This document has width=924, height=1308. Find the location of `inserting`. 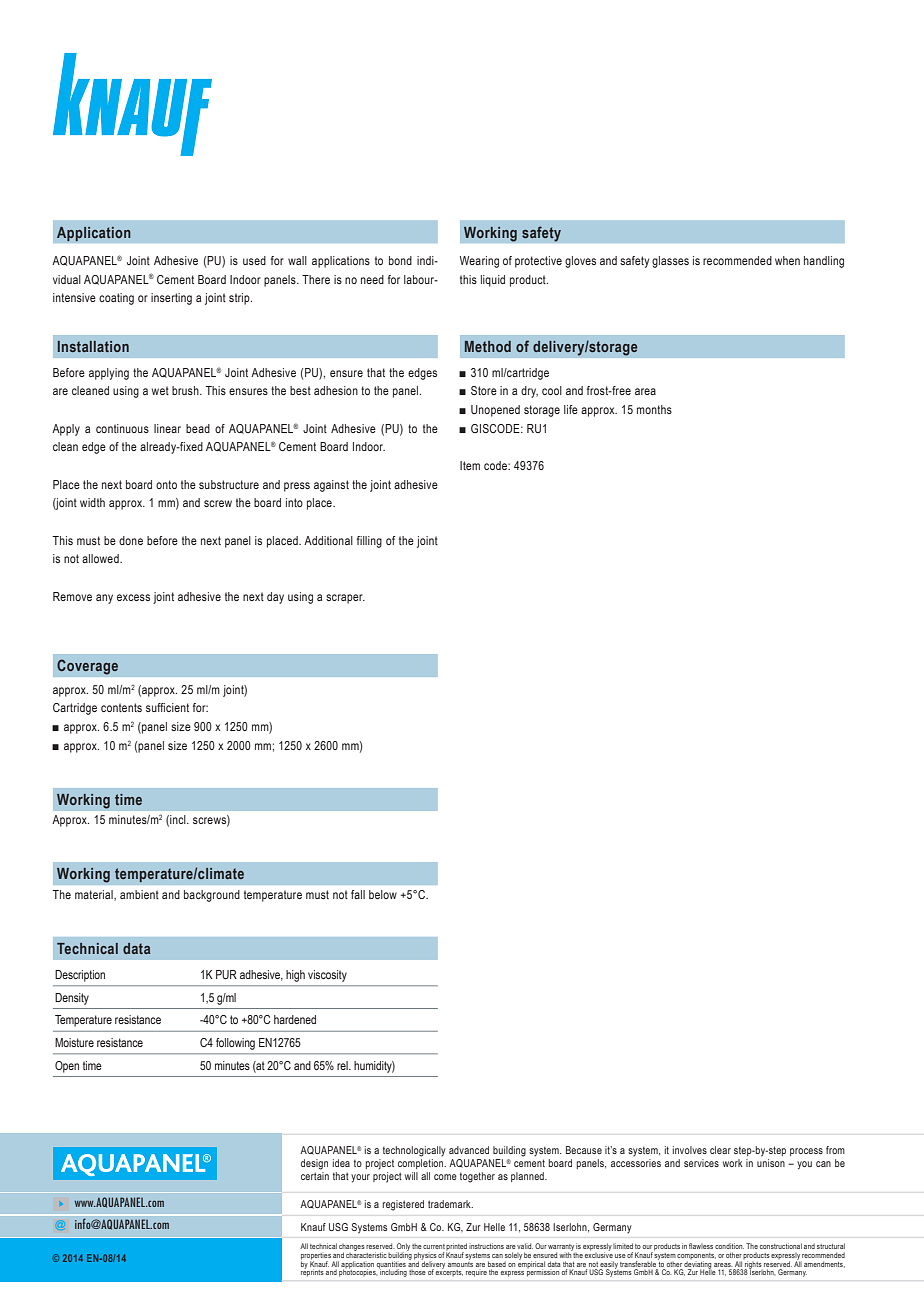

inserting is located at coordinates (171, 299).
